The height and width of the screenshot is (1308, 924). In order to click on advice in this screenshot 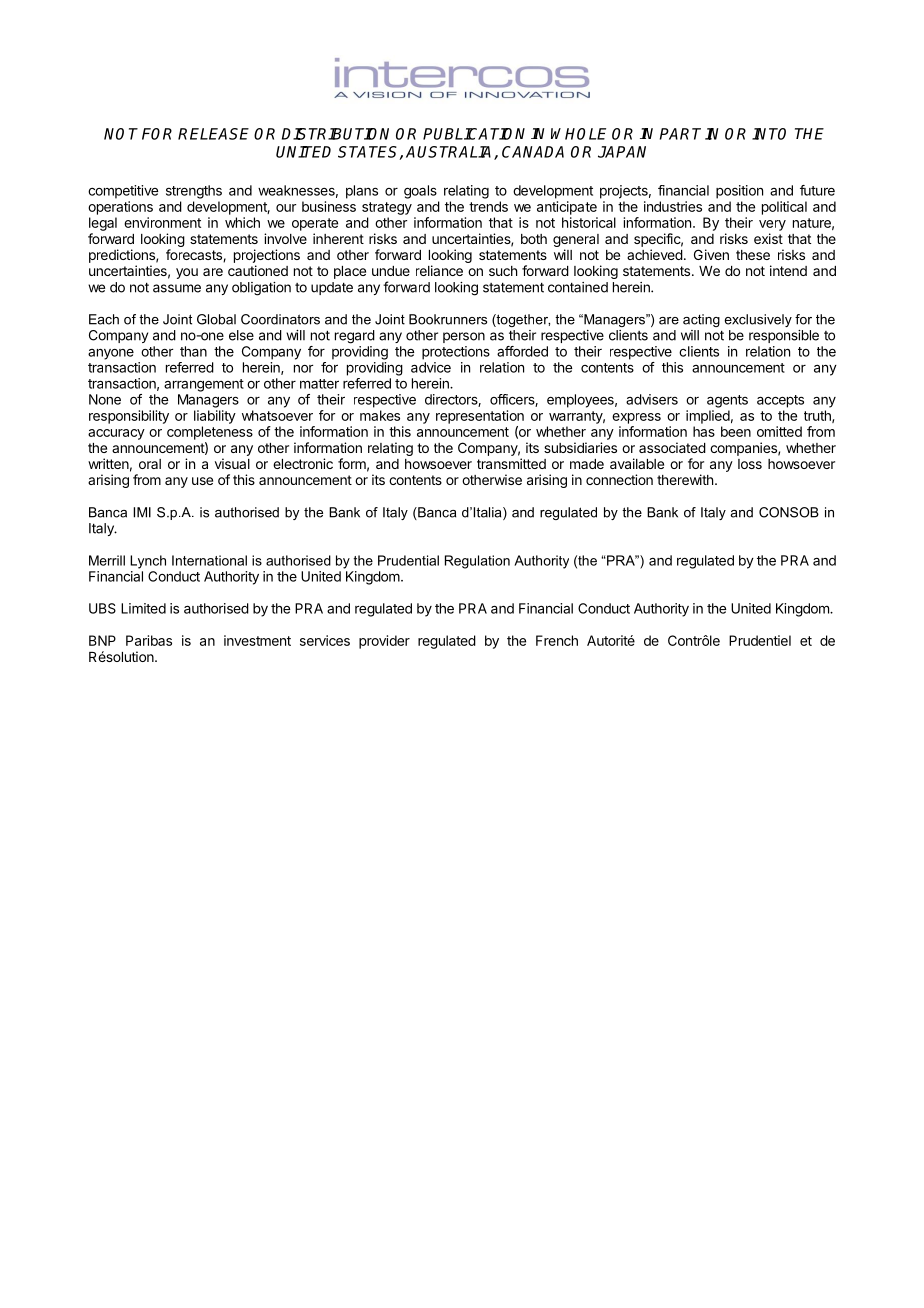, I will do `click(431, 367)`.
